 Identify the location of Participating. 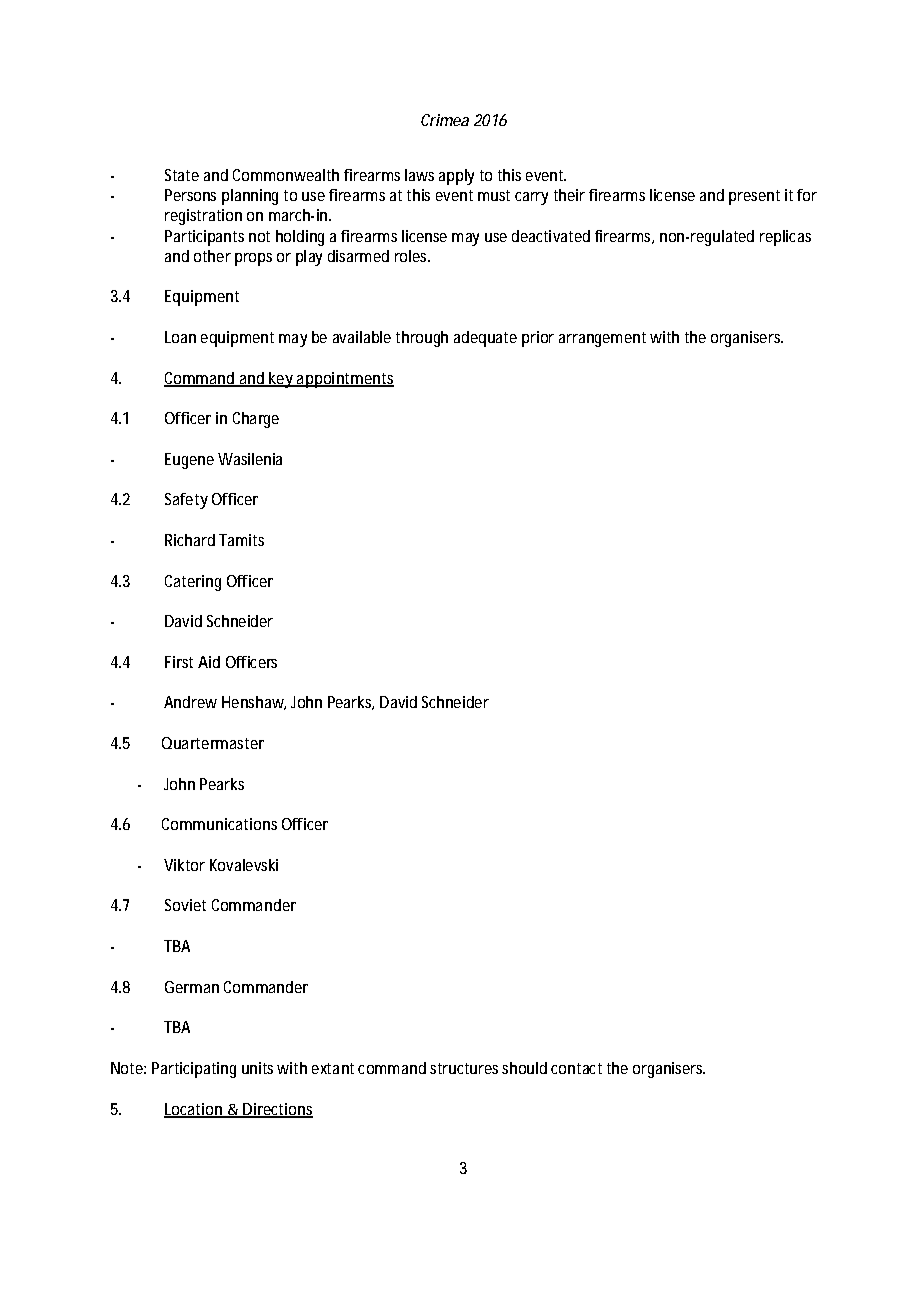
(194, 1070).
